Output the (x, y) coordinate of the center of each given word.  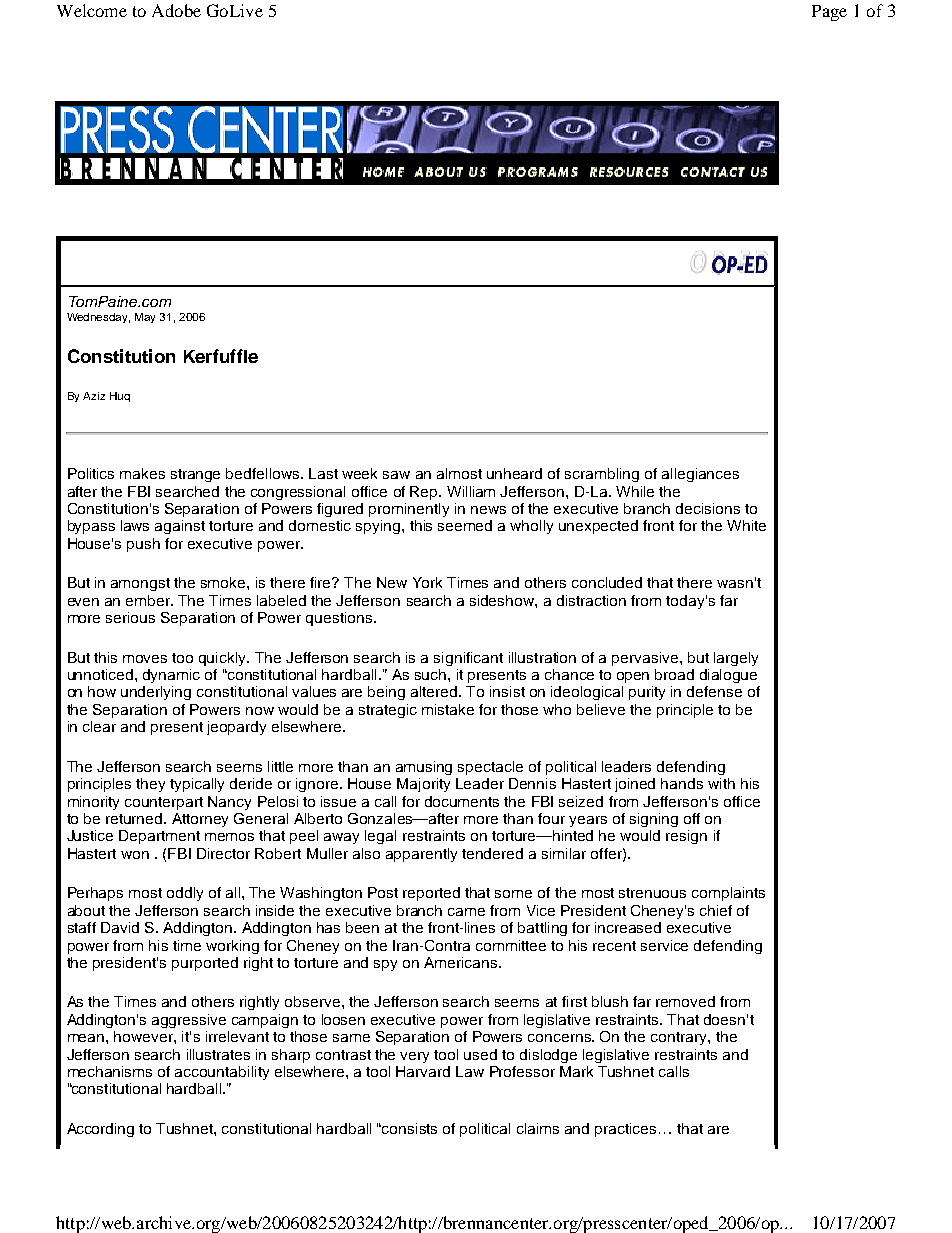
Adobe (176, 10)
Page (829, 13)
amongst (140, 584)
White (746, 525)
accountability (222, 1073)
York (427, 582)
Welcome (92, 10)
